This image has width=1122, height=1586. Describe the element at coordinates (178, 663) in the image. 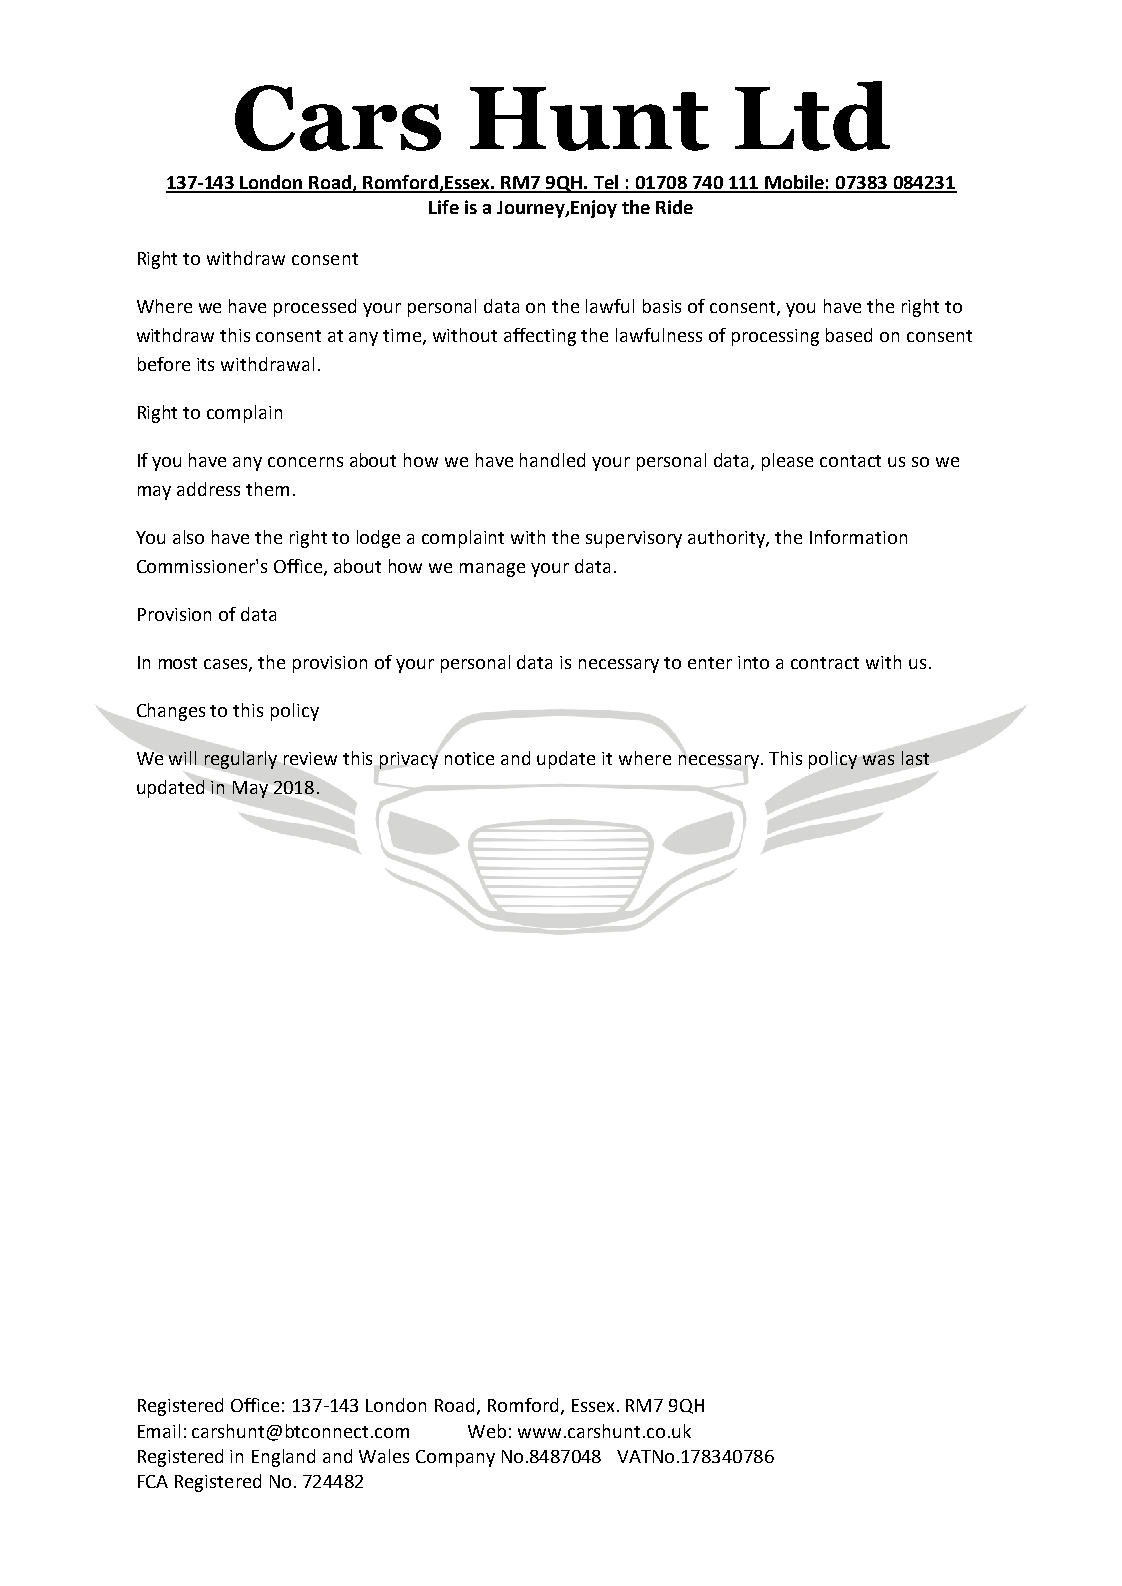

I see `most` at that location.
